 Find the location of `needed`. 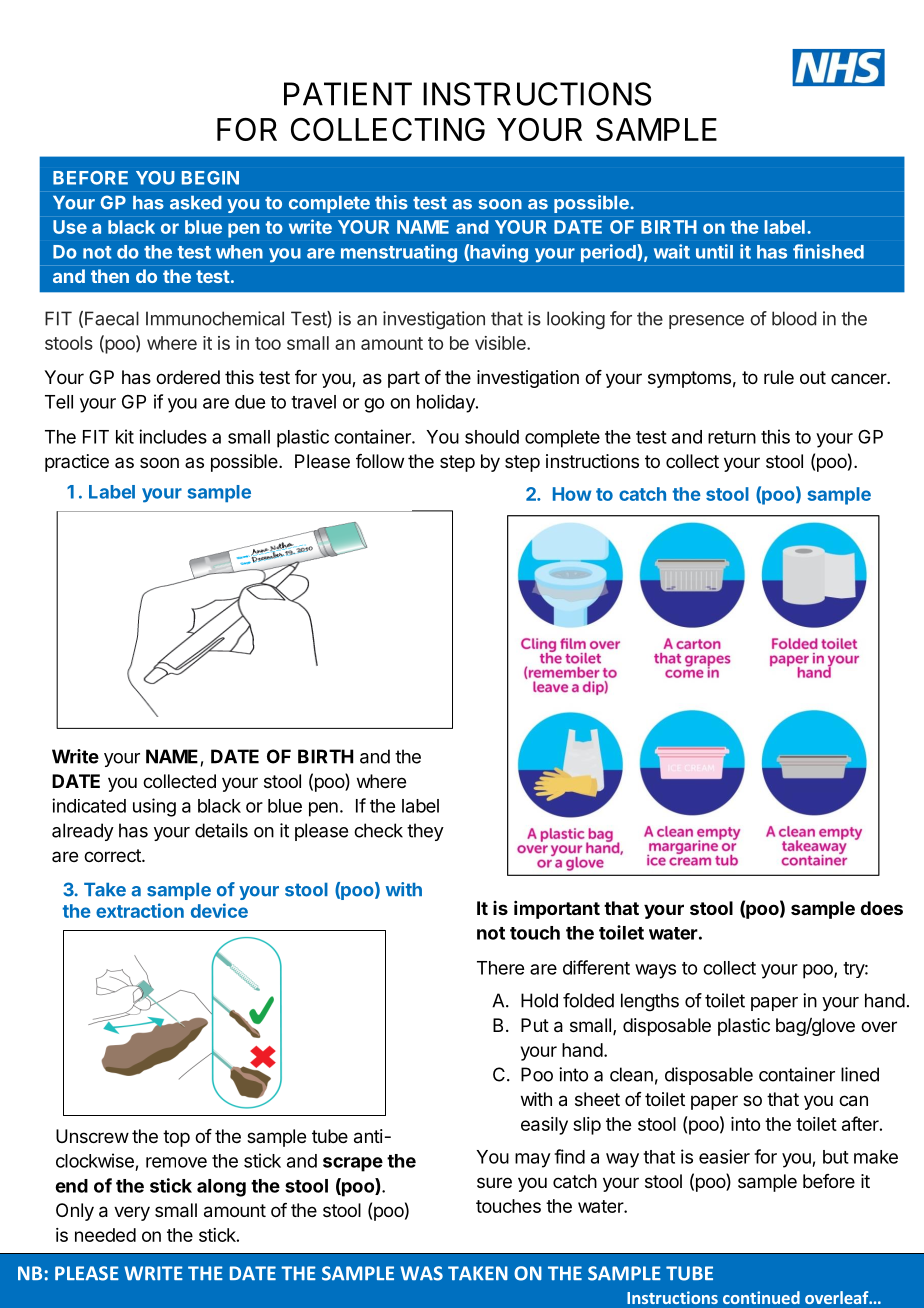

needed is located at coordinates (105, 1235).
